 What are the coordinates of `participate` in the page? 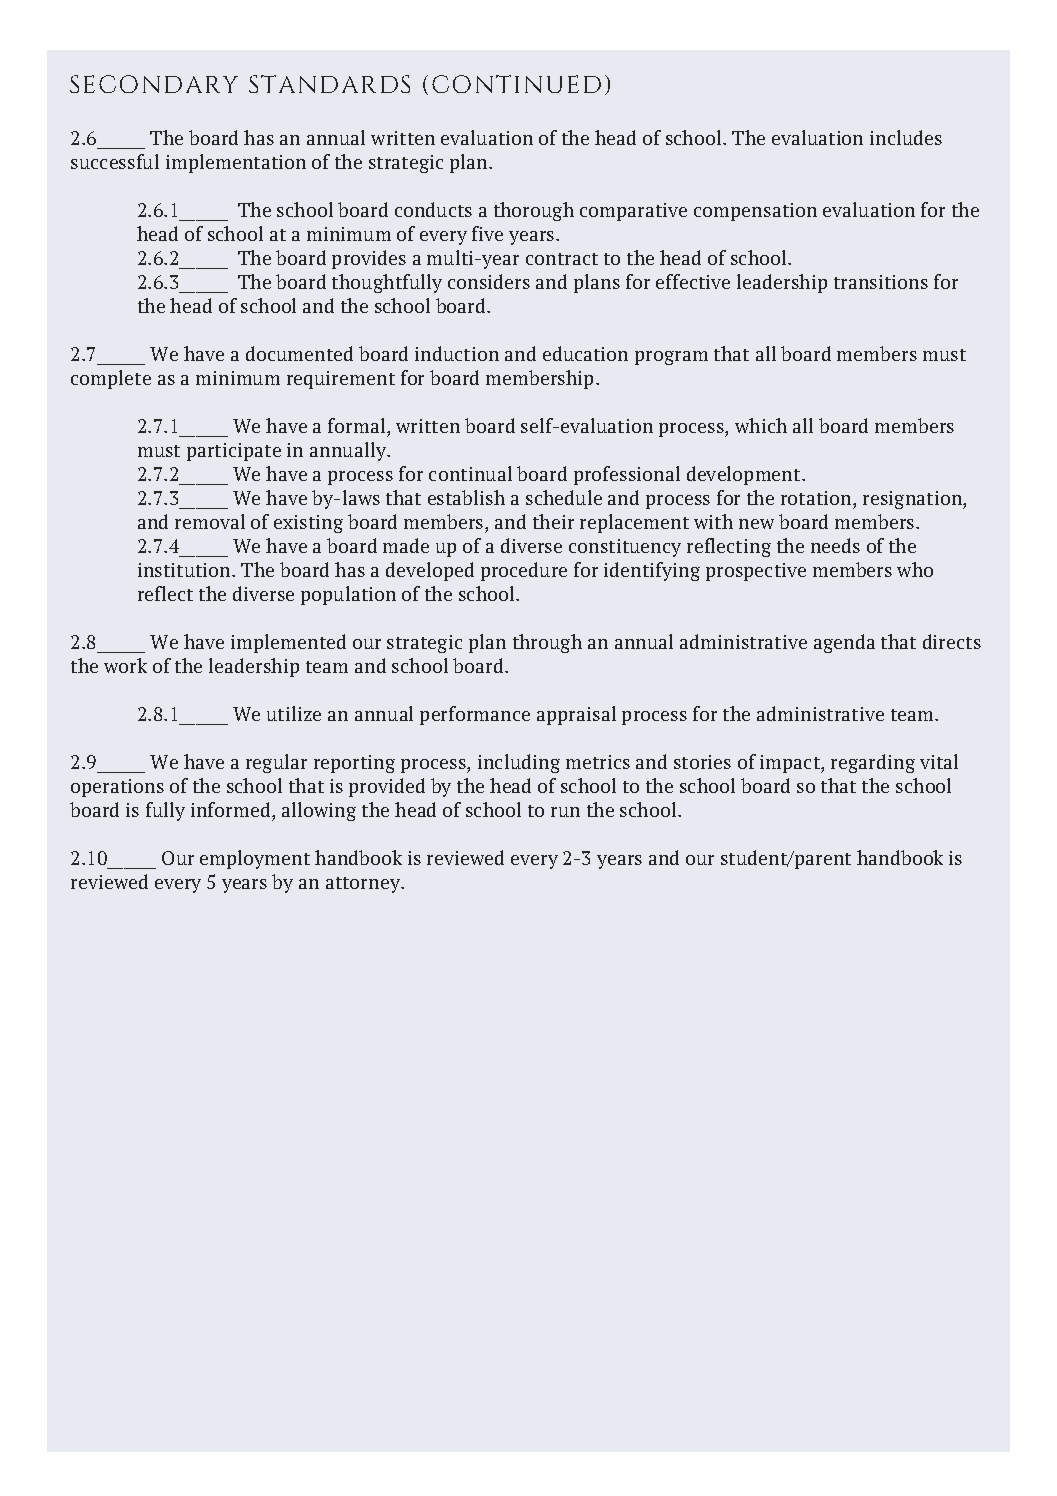 It's located at (234, 452).
